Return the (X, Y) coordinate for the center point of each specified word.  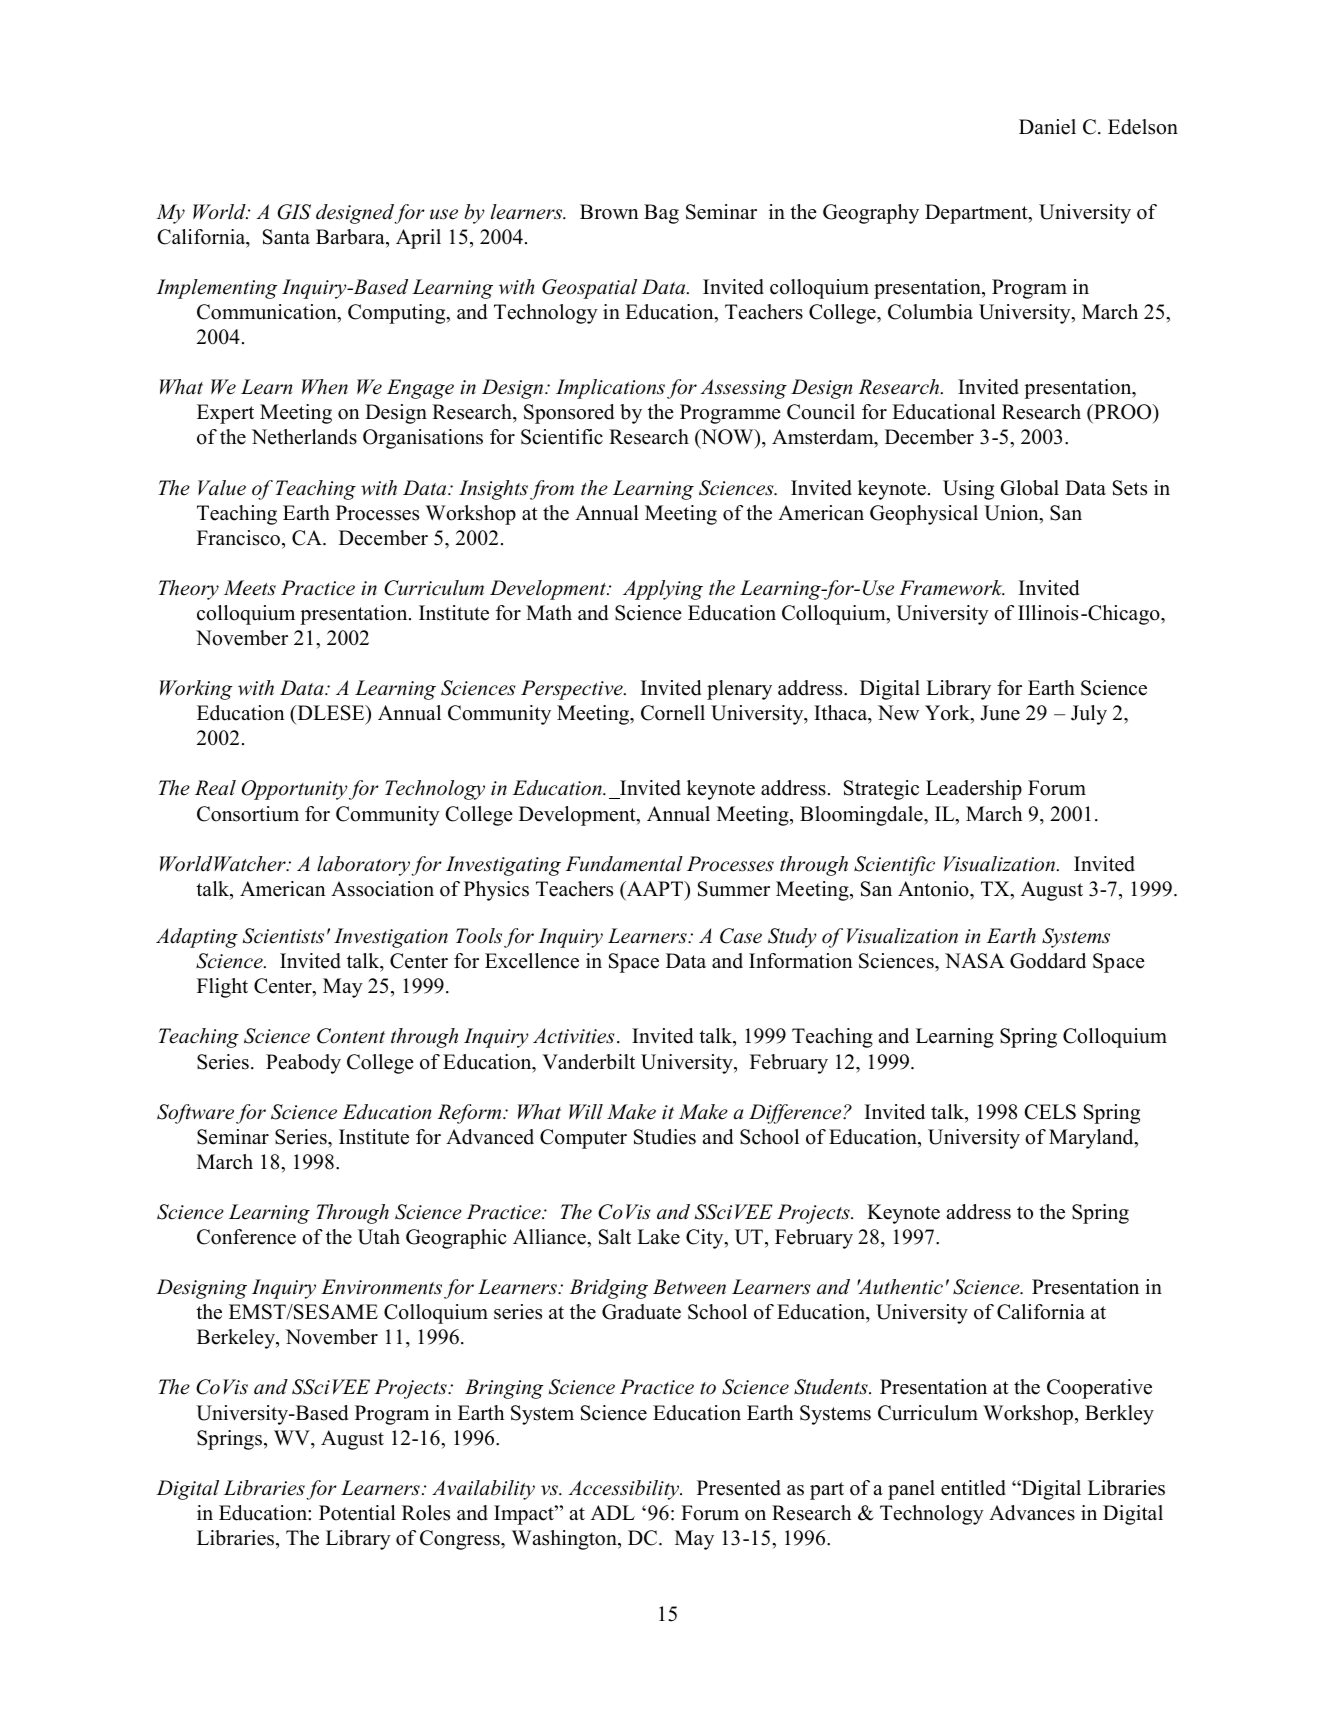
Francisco (238, 538)
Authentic (900, 1287)
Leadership (974, 790)
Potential (357, 1513)
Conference (246, 1237)
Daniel (1047, 127)
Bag (661, 214)
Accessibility (625, 1490)
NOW (727, 438)
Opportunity (295, 790)
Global (1029, 488)
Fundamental (624, 864)
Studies (665, 1137)
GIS (294, 212)
